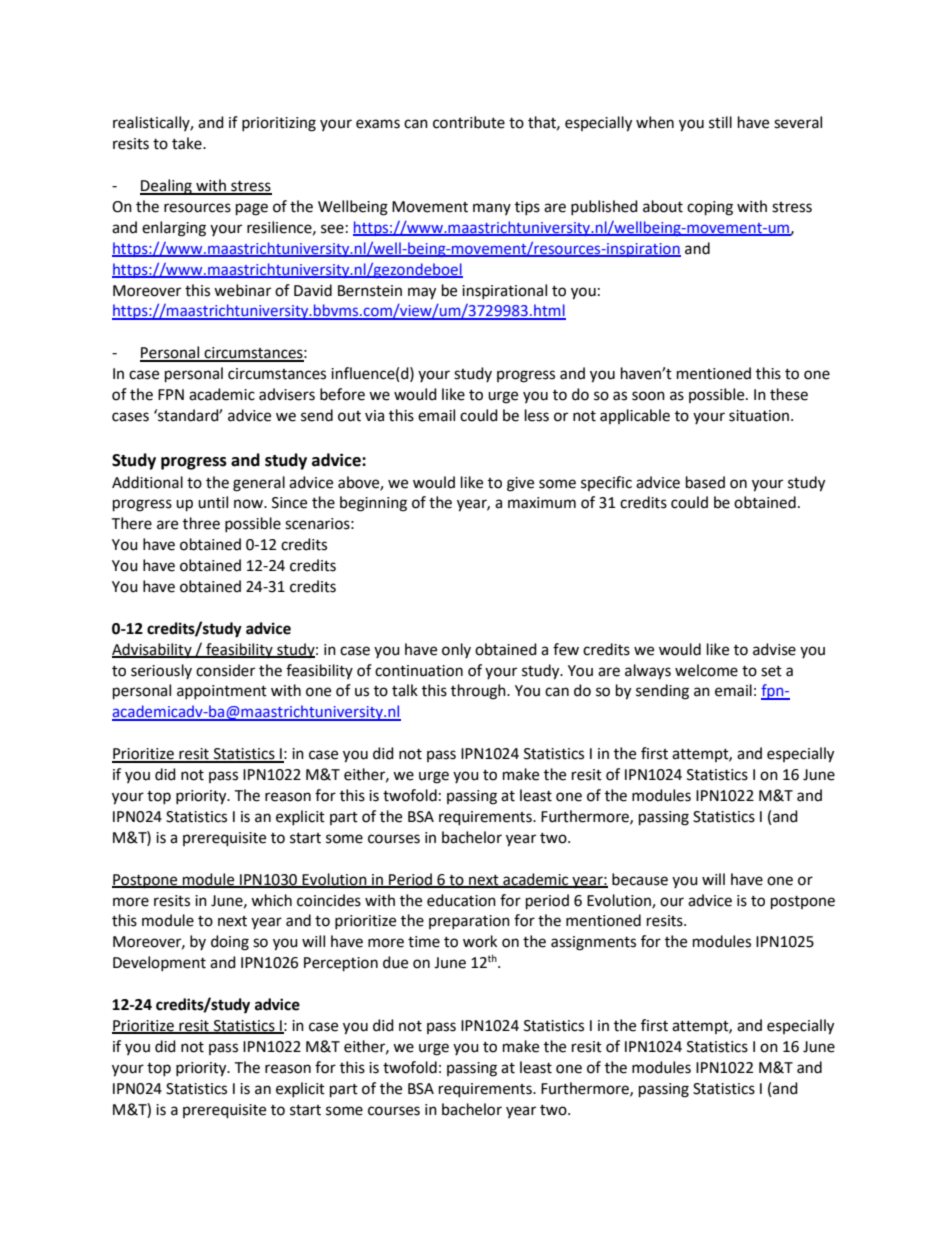 This document has width=952, height=1233. Describe the element at coordinates (537, 415) in the document. I see `less` at that location.
